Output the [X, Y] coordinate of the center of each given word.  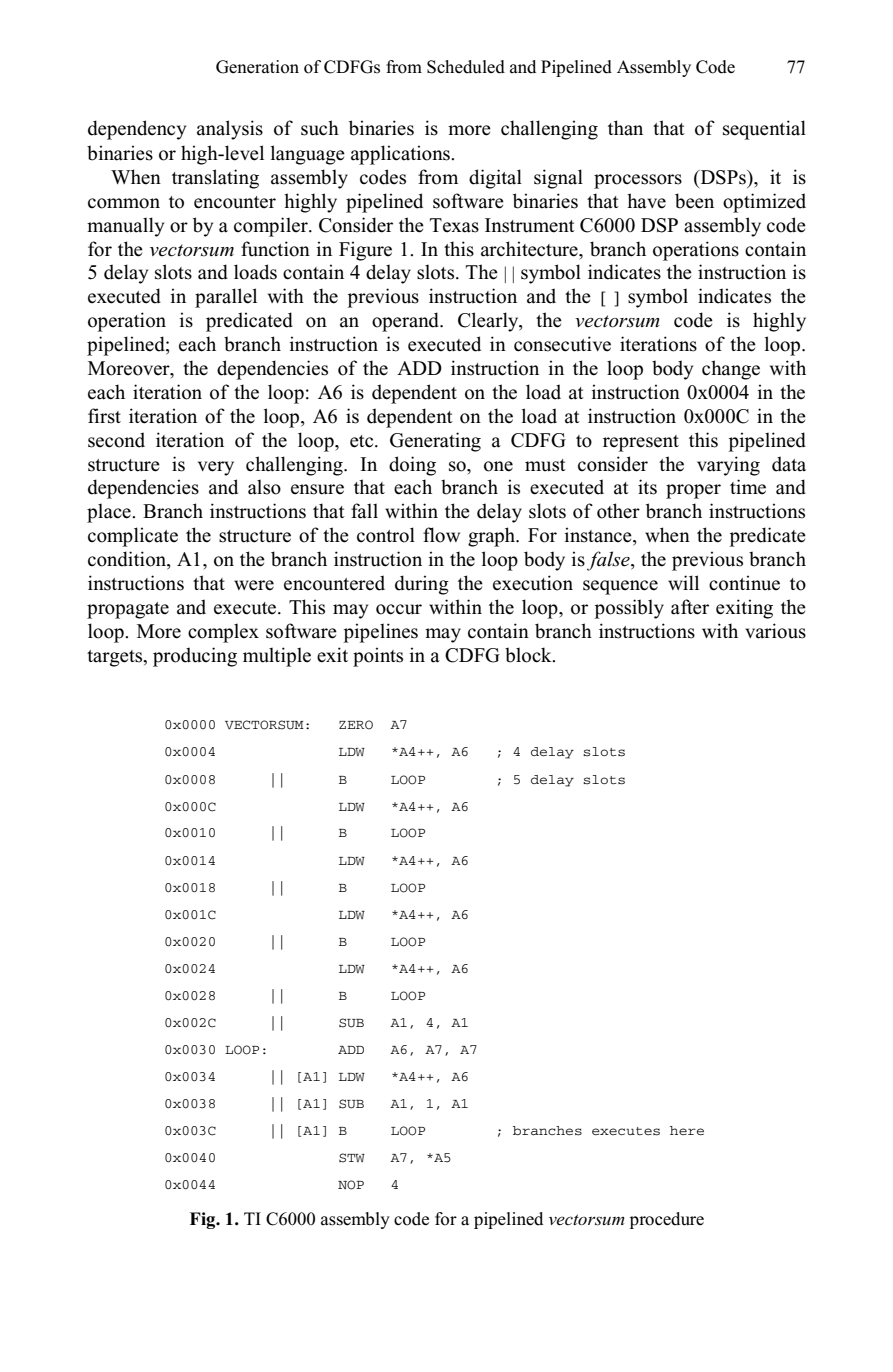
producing [195, 657]
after [690, 607]
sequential [764, 130]
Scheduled [466, 67]
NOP [351, 1185]
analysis [230, 130]
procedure [667, 1220]
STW [352, 1158]
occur [399, 609]
